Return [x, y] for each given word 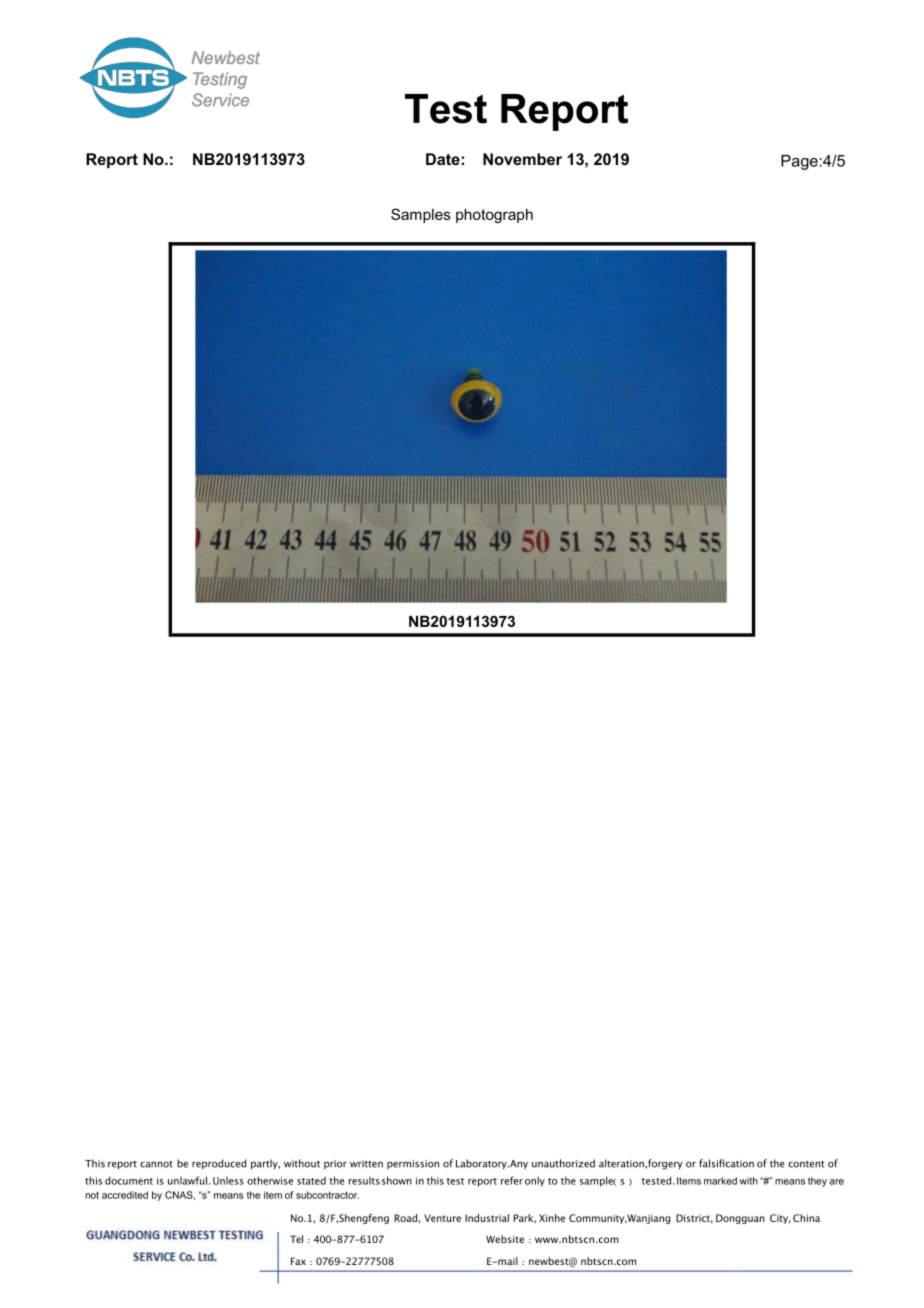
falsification [726, 1163]
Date [443, 159]
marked [720, 1181]
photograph [494, 216]
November [522, 159]
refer [512, 1180]
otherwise [270, 1180]
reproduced [219, 1164]
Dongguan [740, 1219]
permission [413, 1164]
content [806, 1164]
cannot [156, 1164]
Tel [296, 1239]
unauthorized [563, 1163]
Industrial [487, 1218]
